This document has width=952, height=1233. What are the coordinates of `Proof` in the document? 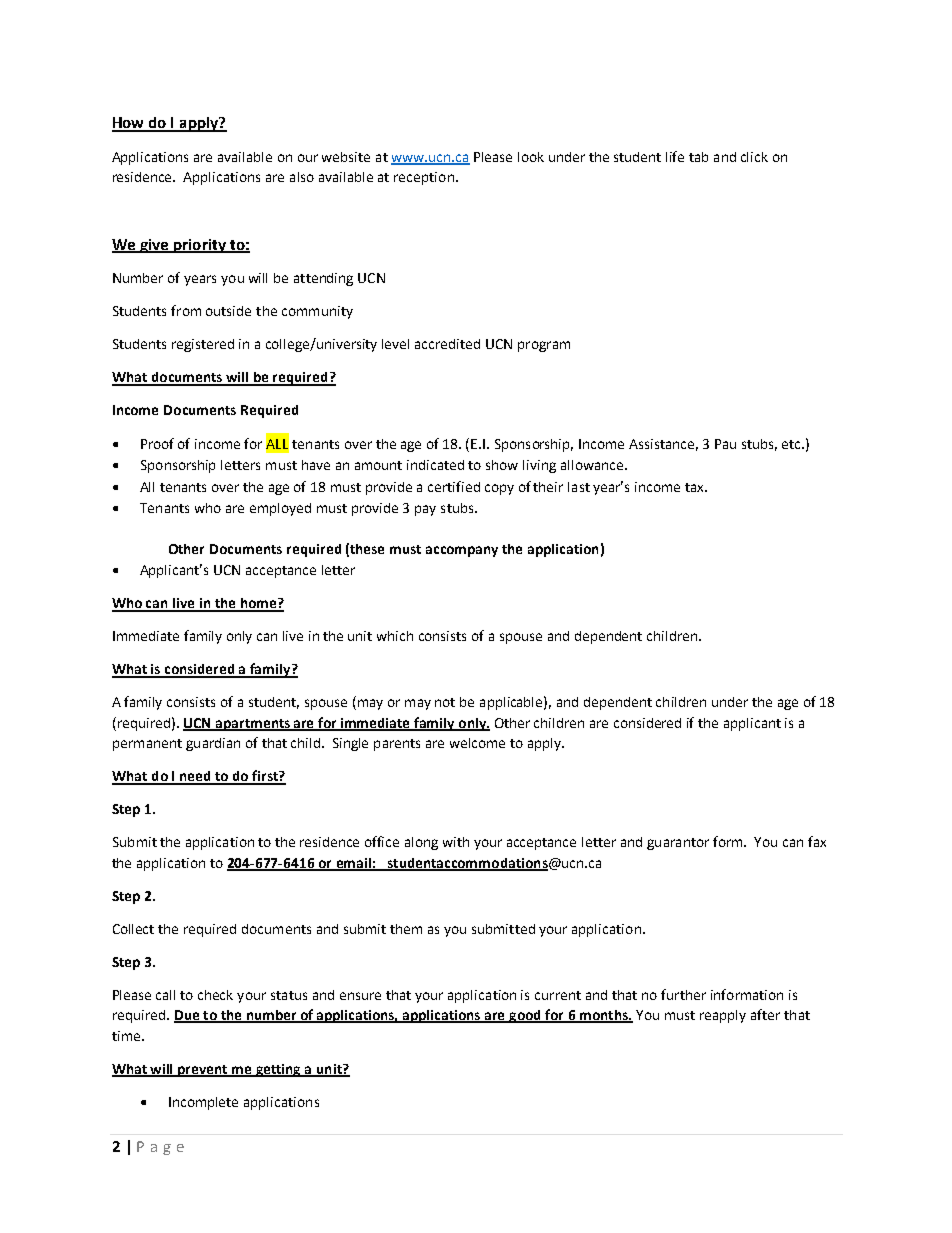 It's located at (157, 443).
